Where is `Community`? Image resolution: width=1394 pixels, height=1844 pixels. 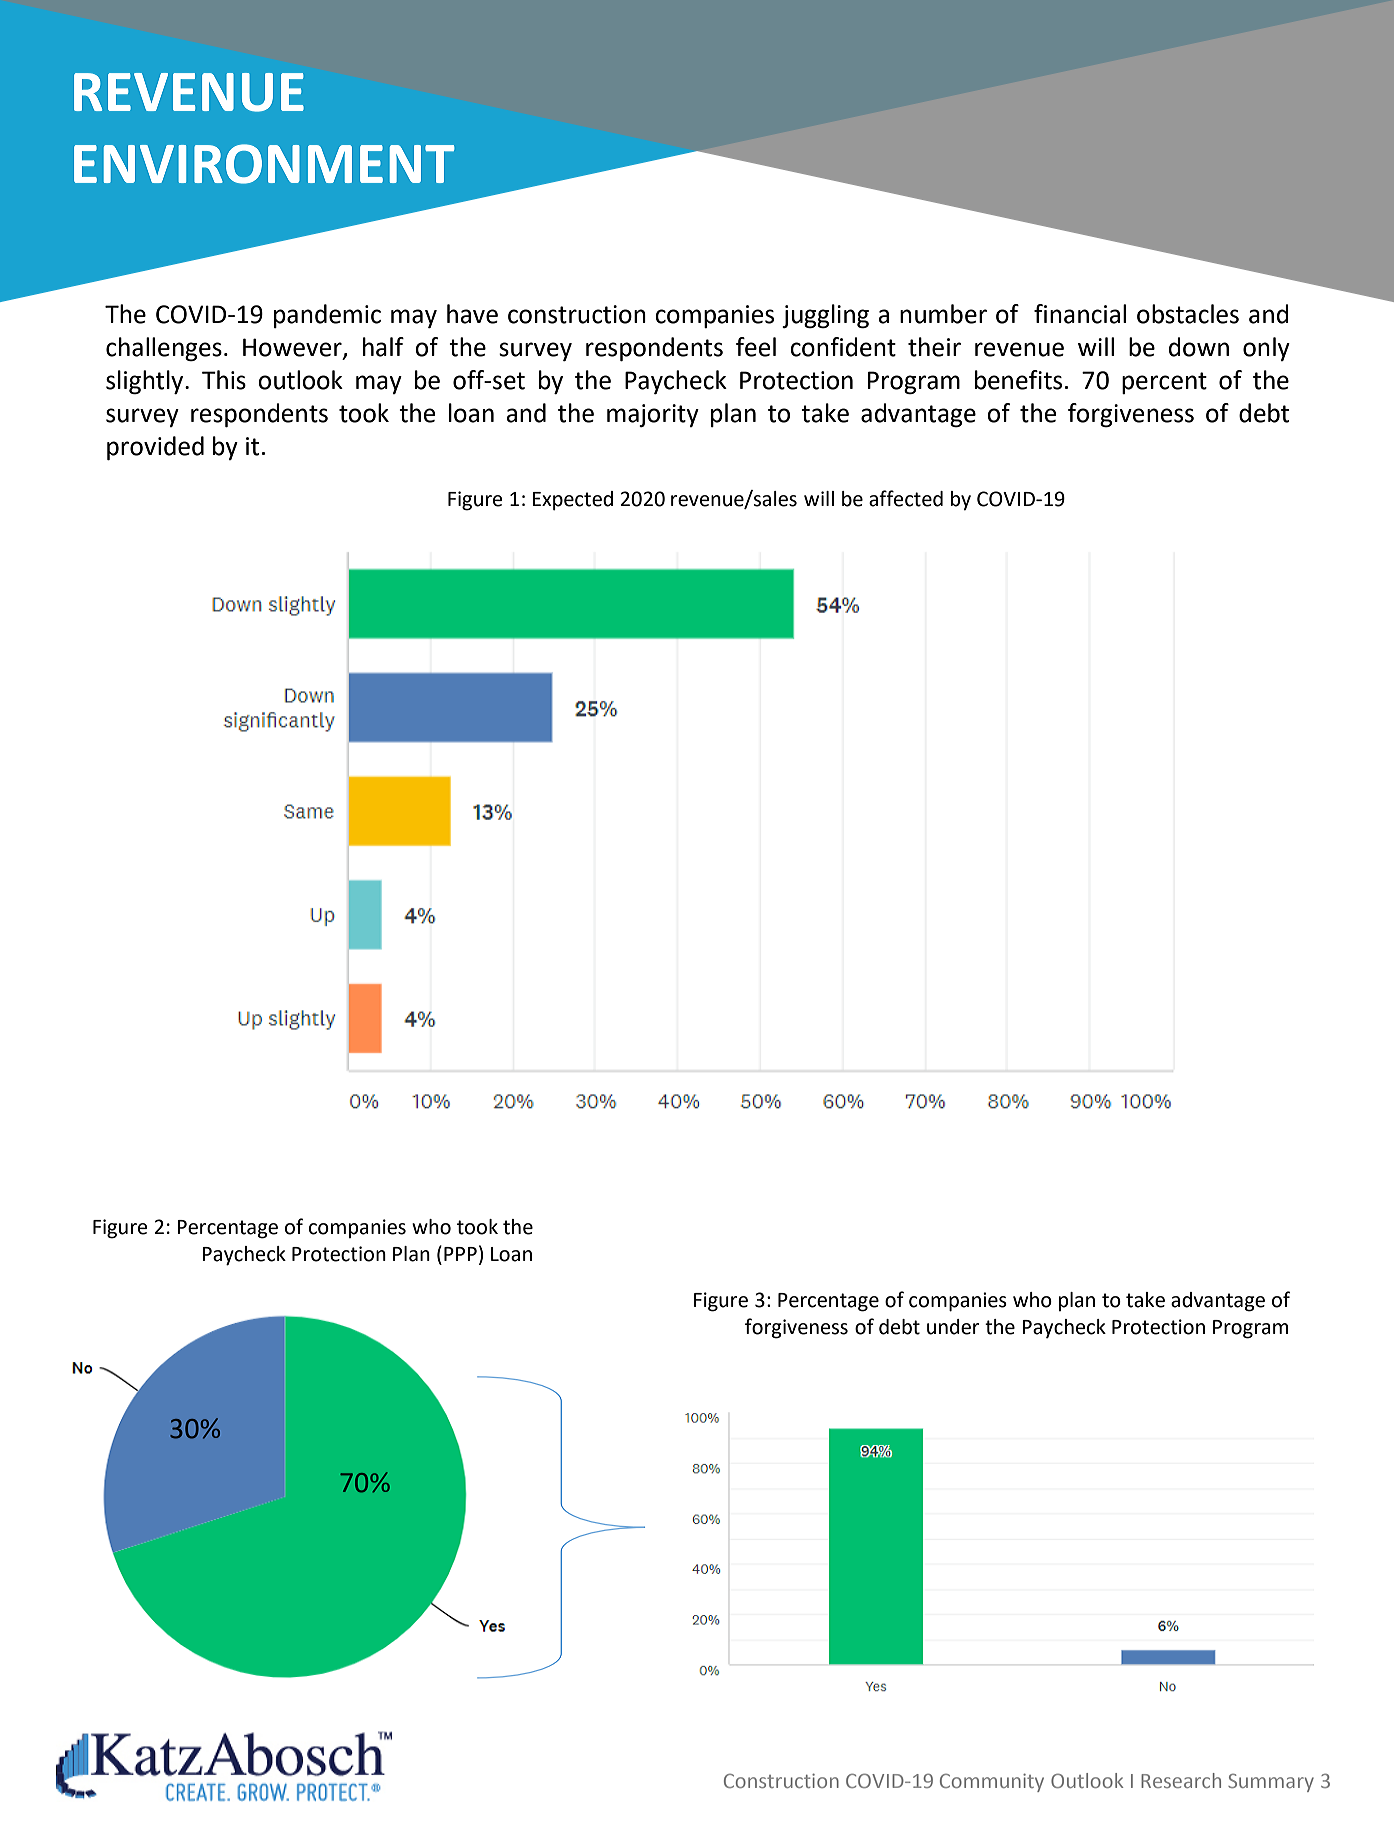 Community is located at coordinates (992, 1783).
